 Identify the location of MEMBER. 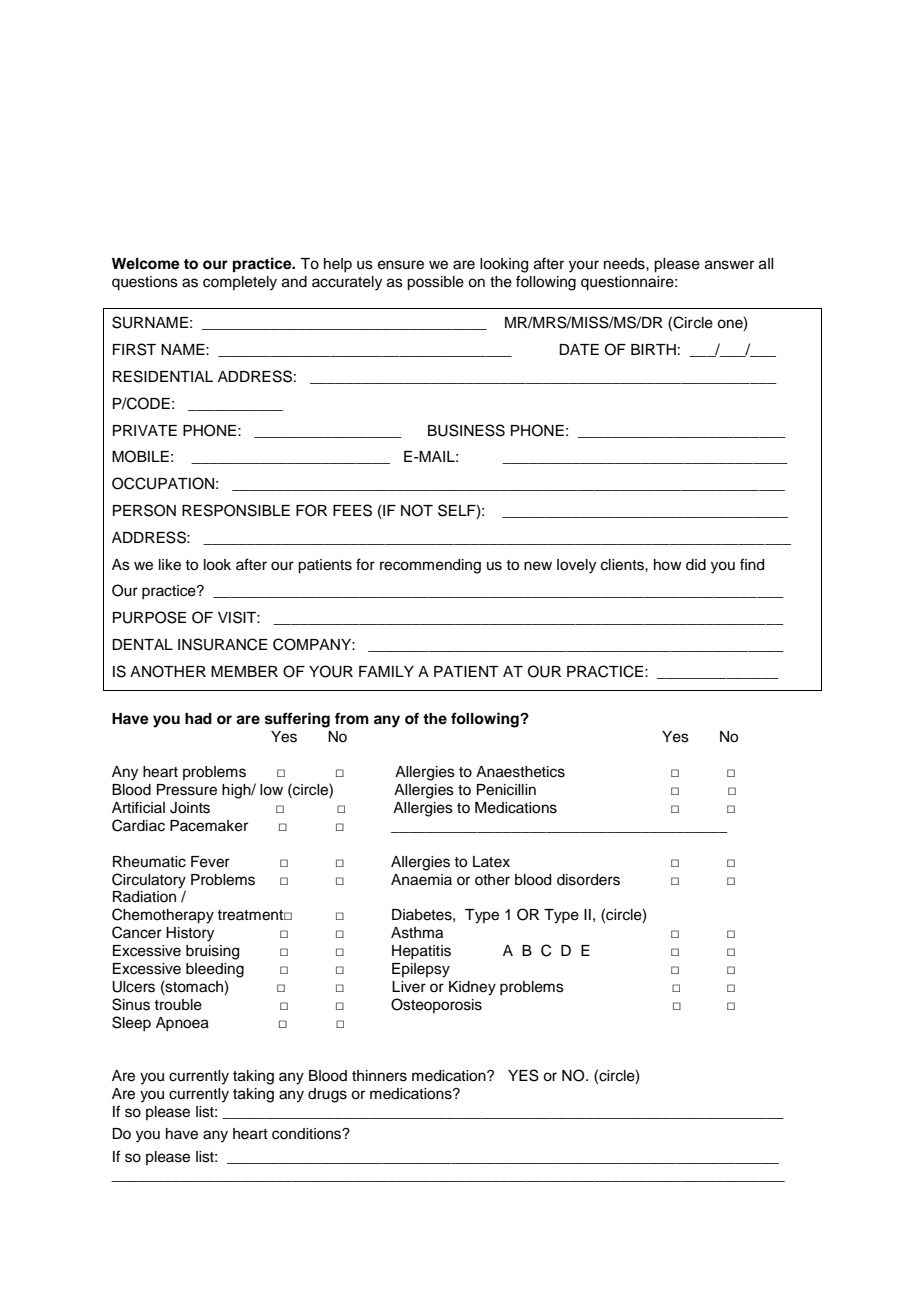
(244, 671).
